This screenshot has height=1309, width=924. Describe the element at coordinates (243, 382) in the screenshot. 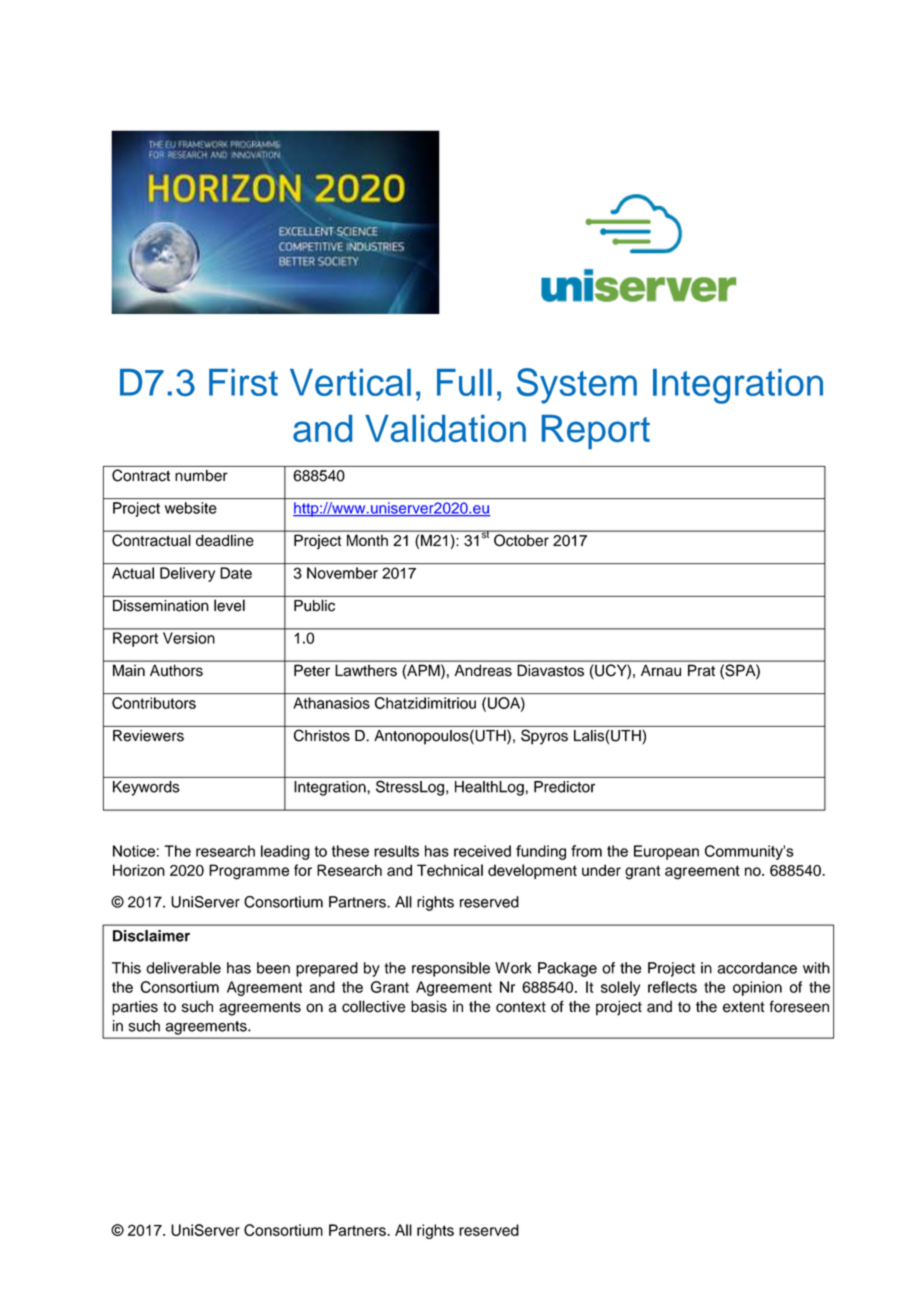

I see `First` at that location.
